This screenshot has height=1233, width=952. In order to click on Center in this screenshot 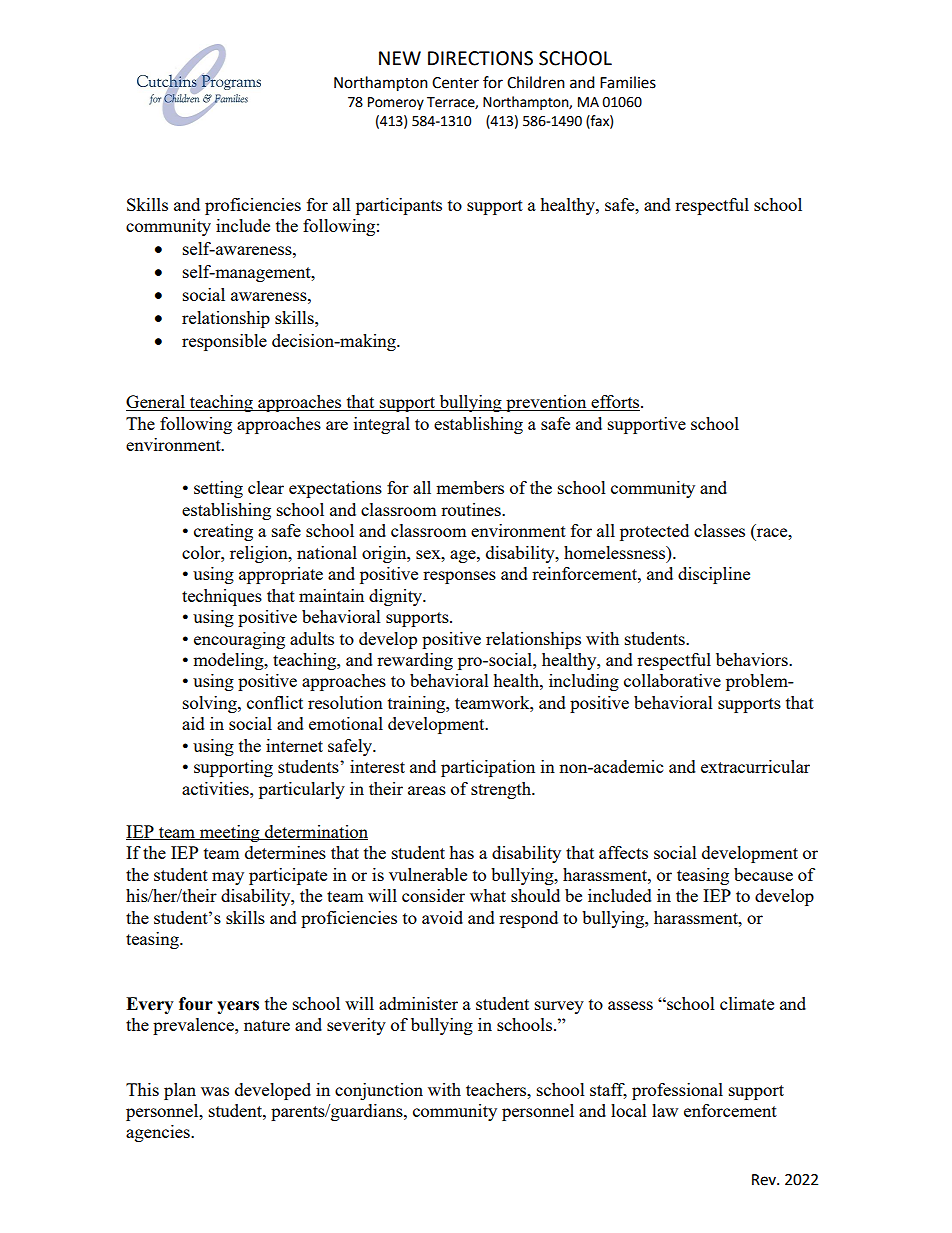, I will do `click(455, 83)`.
